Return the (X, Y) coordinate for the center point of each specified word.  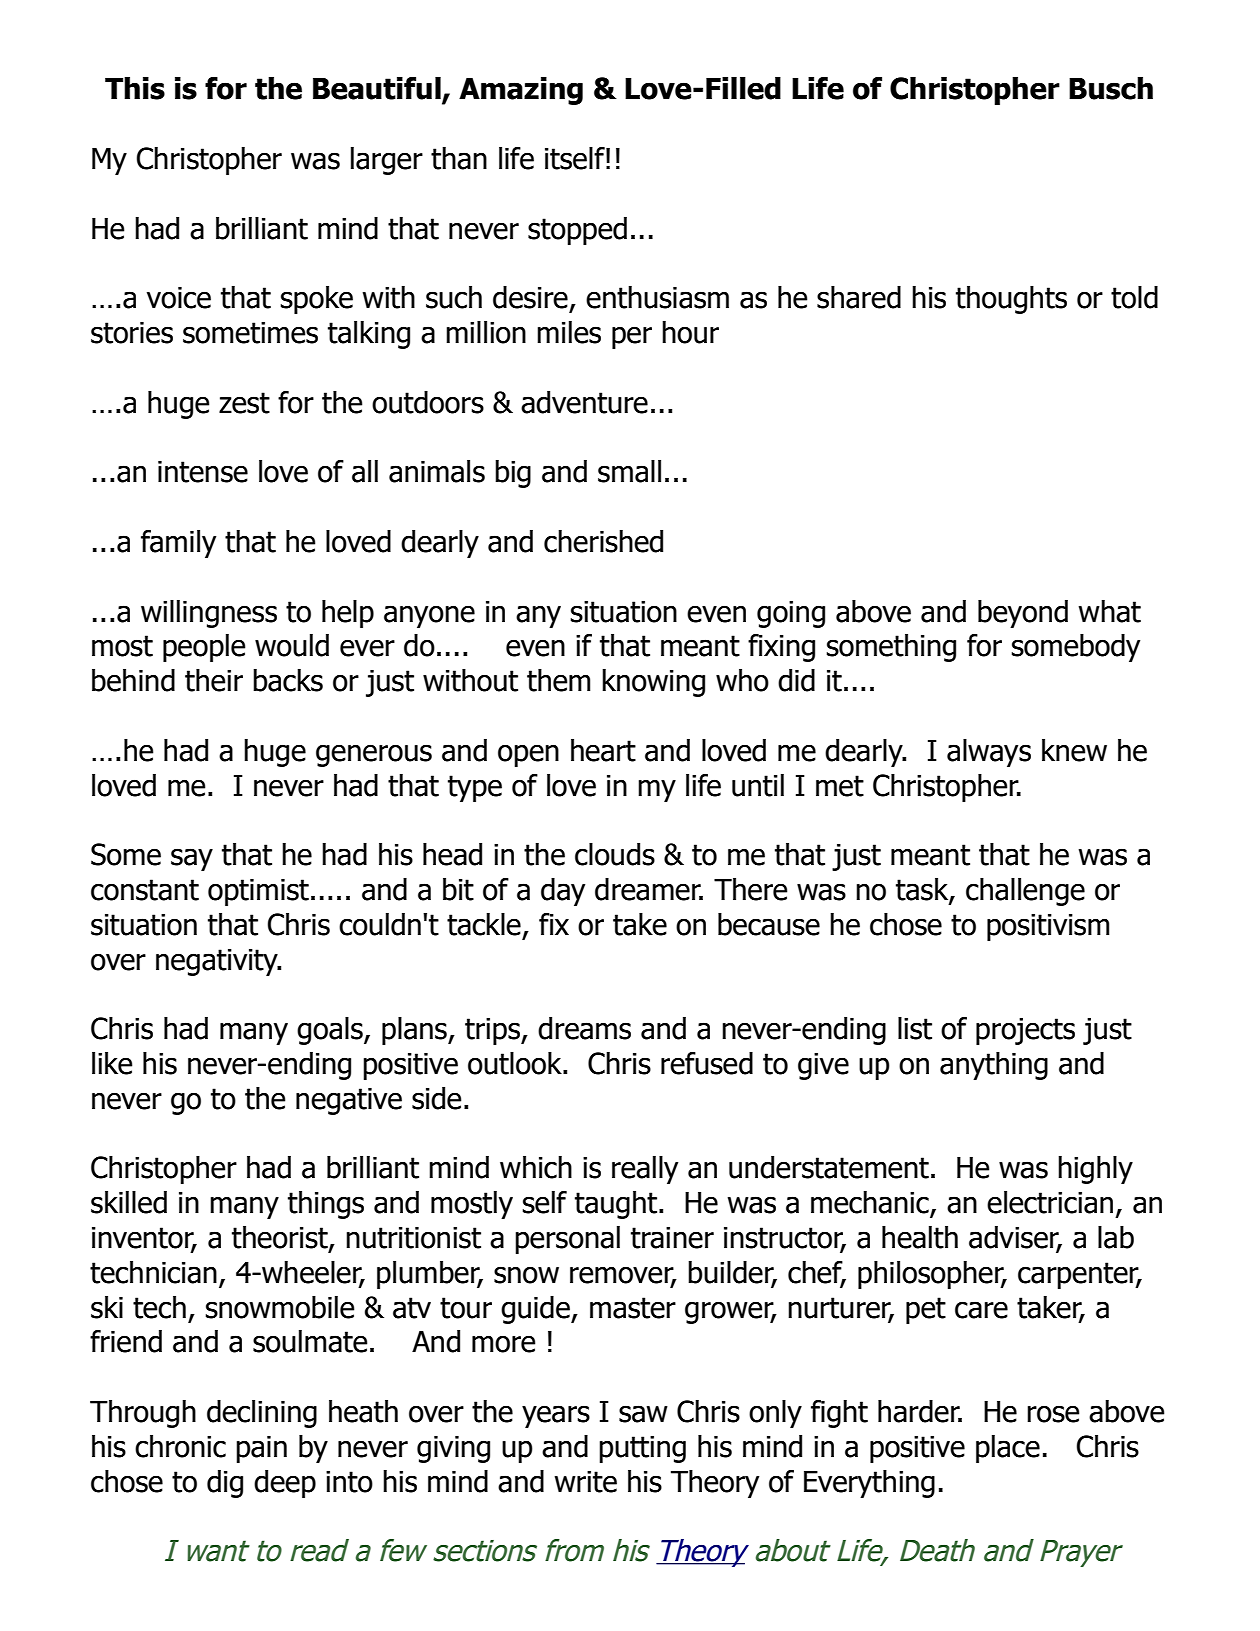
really (645, 1170)
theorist (281, 1238)
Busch (1111, 88)
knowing (653, 683)
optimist (258, 892)
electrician (1050, 1202)
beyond (1023, 614)
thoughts (1011, 300)
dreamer (649, 889)
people (204, 648)
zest (244, 403)
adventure (584, 402)
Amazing (521, 91)
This (135, 88)
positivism (1048, 927)
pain (261, 1449)
